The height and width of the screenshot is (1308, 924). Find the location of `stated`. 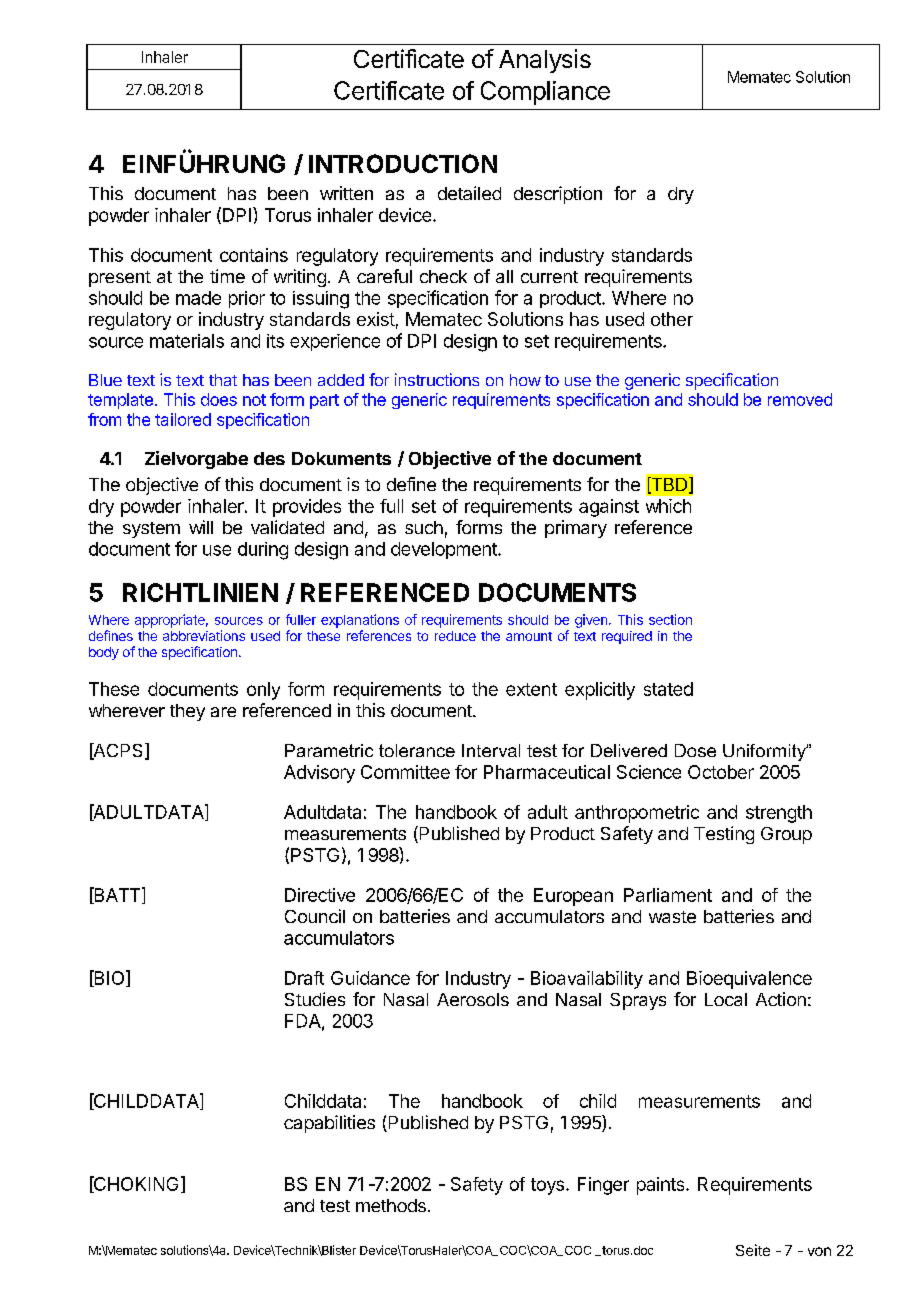

stated is located at coordinates (668, 689).
